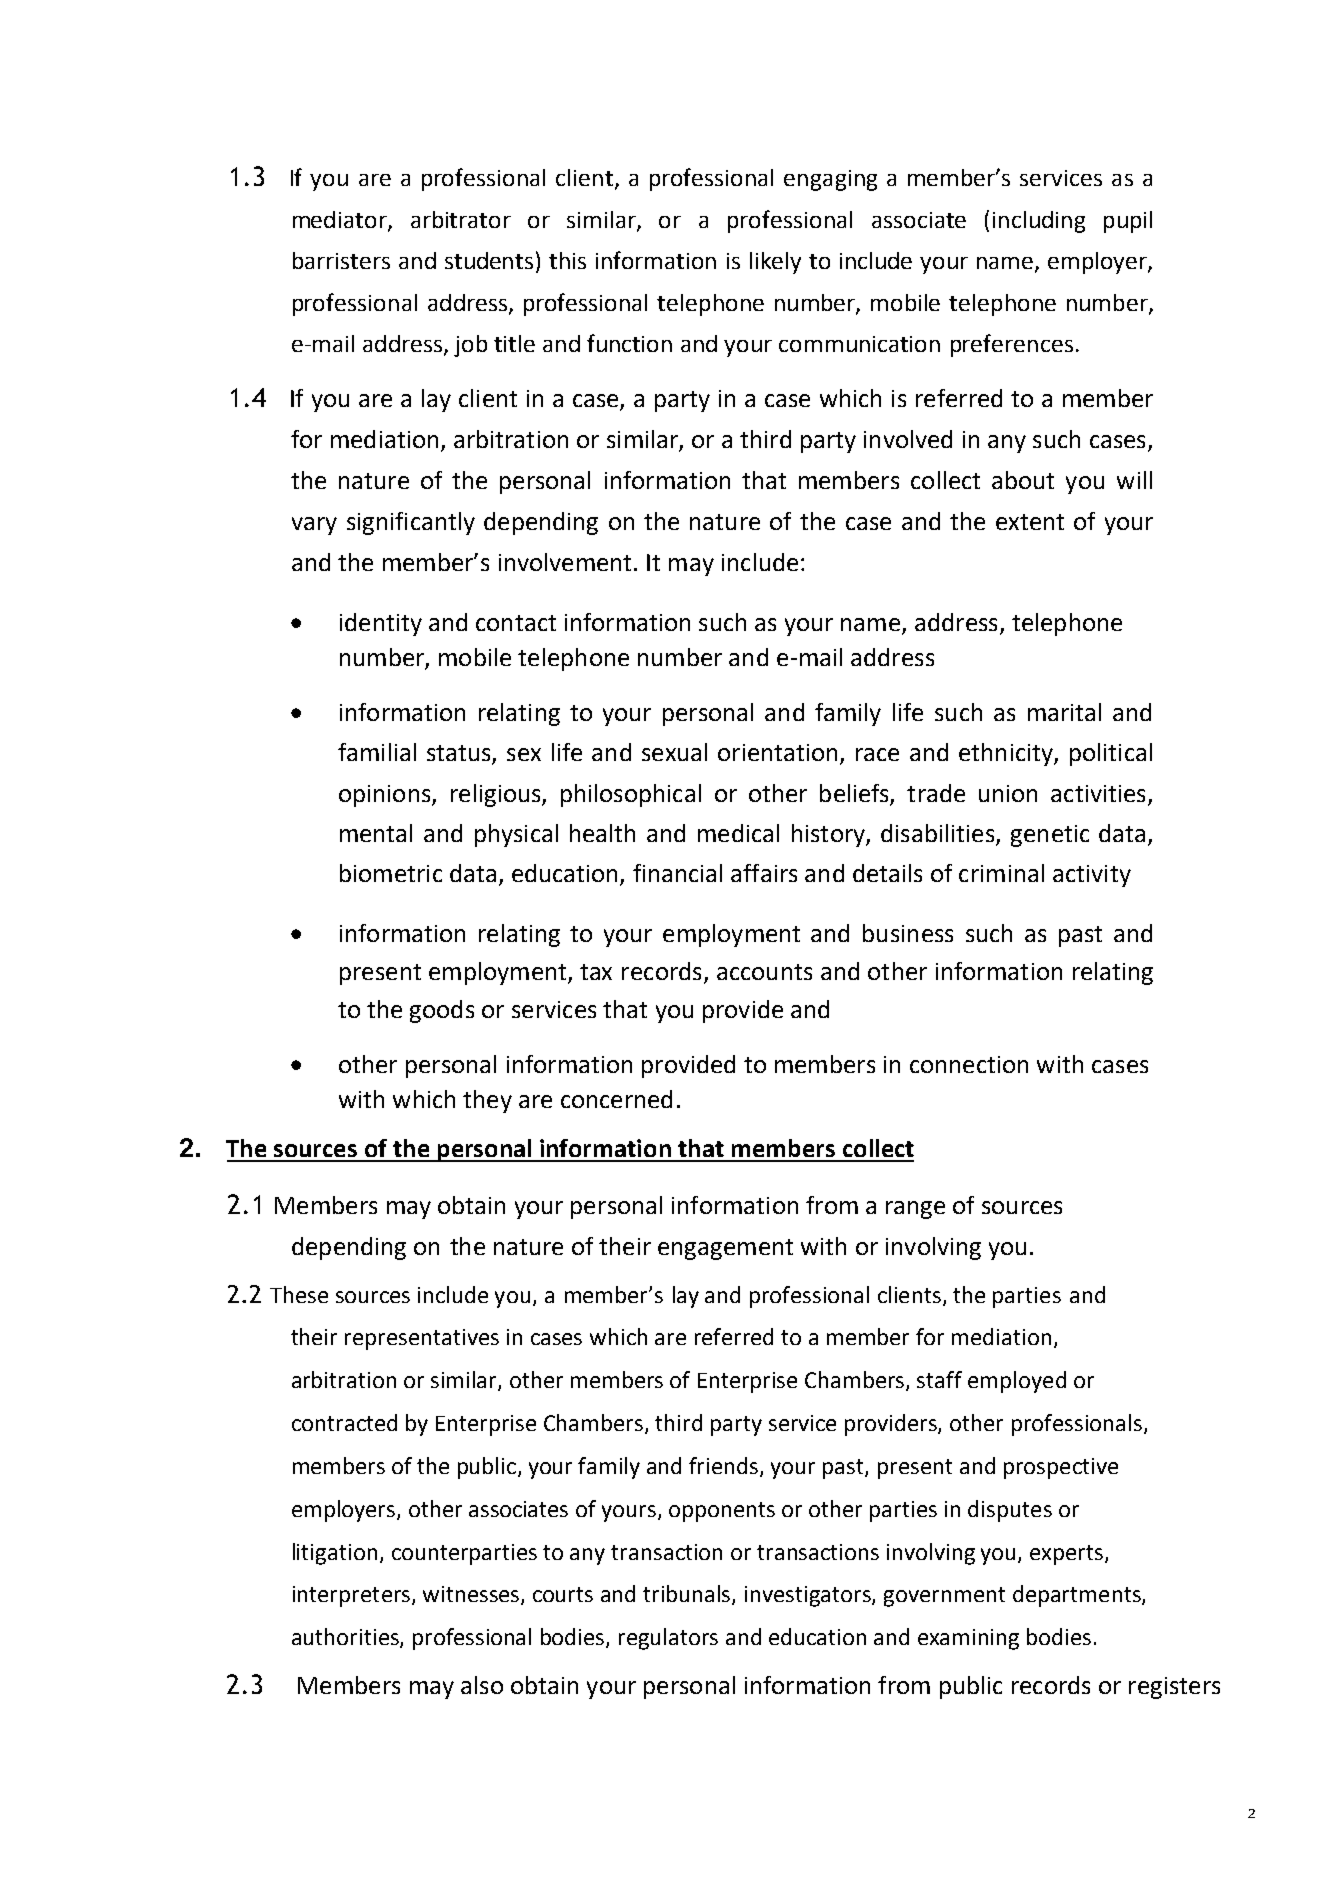 The height and width of the page is (1883, 1331). I want to click on connection, so click(969, 1064).
